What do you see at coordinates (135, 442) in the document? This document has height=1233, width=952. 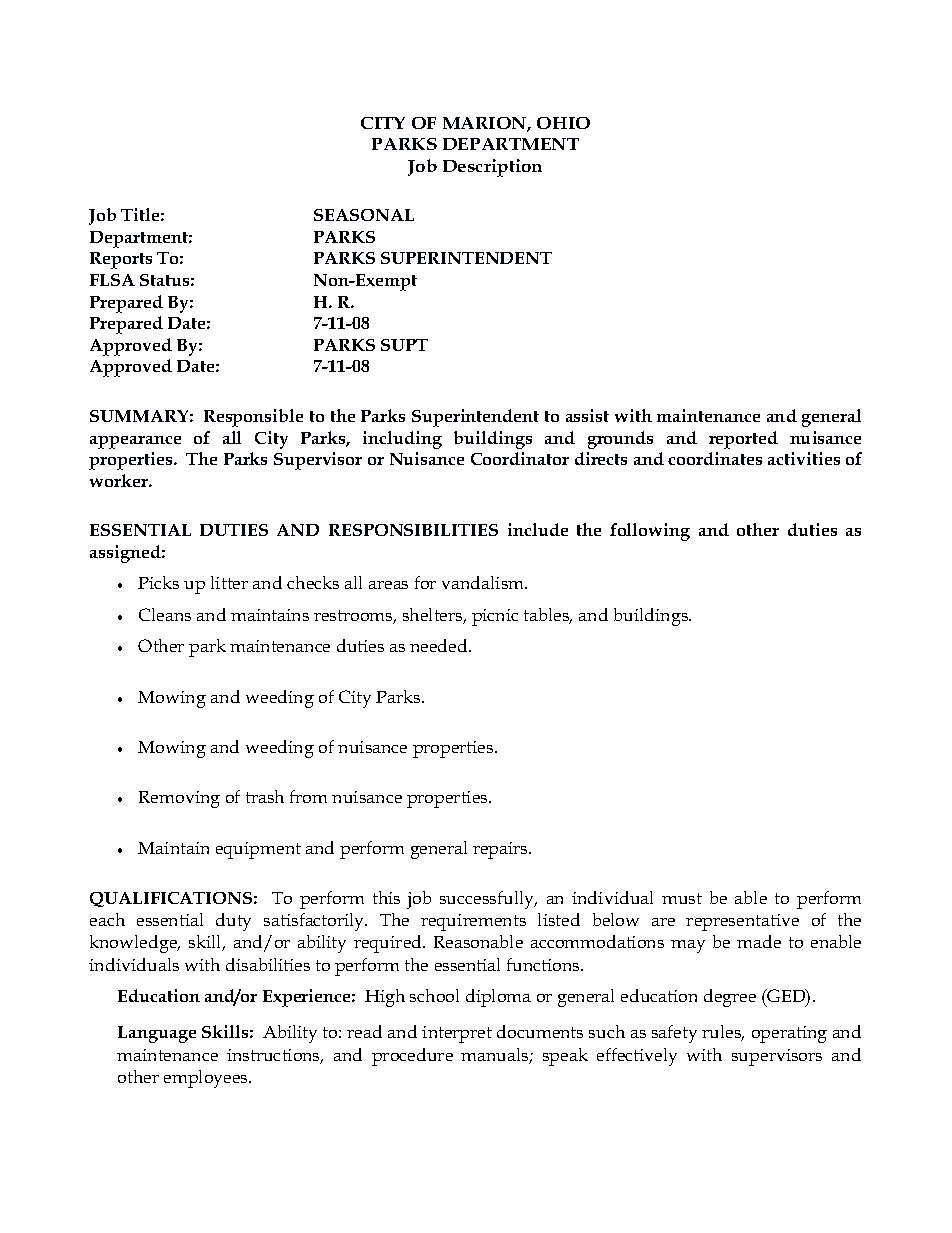 I see `appearance` at bounding box center [135, 442].
